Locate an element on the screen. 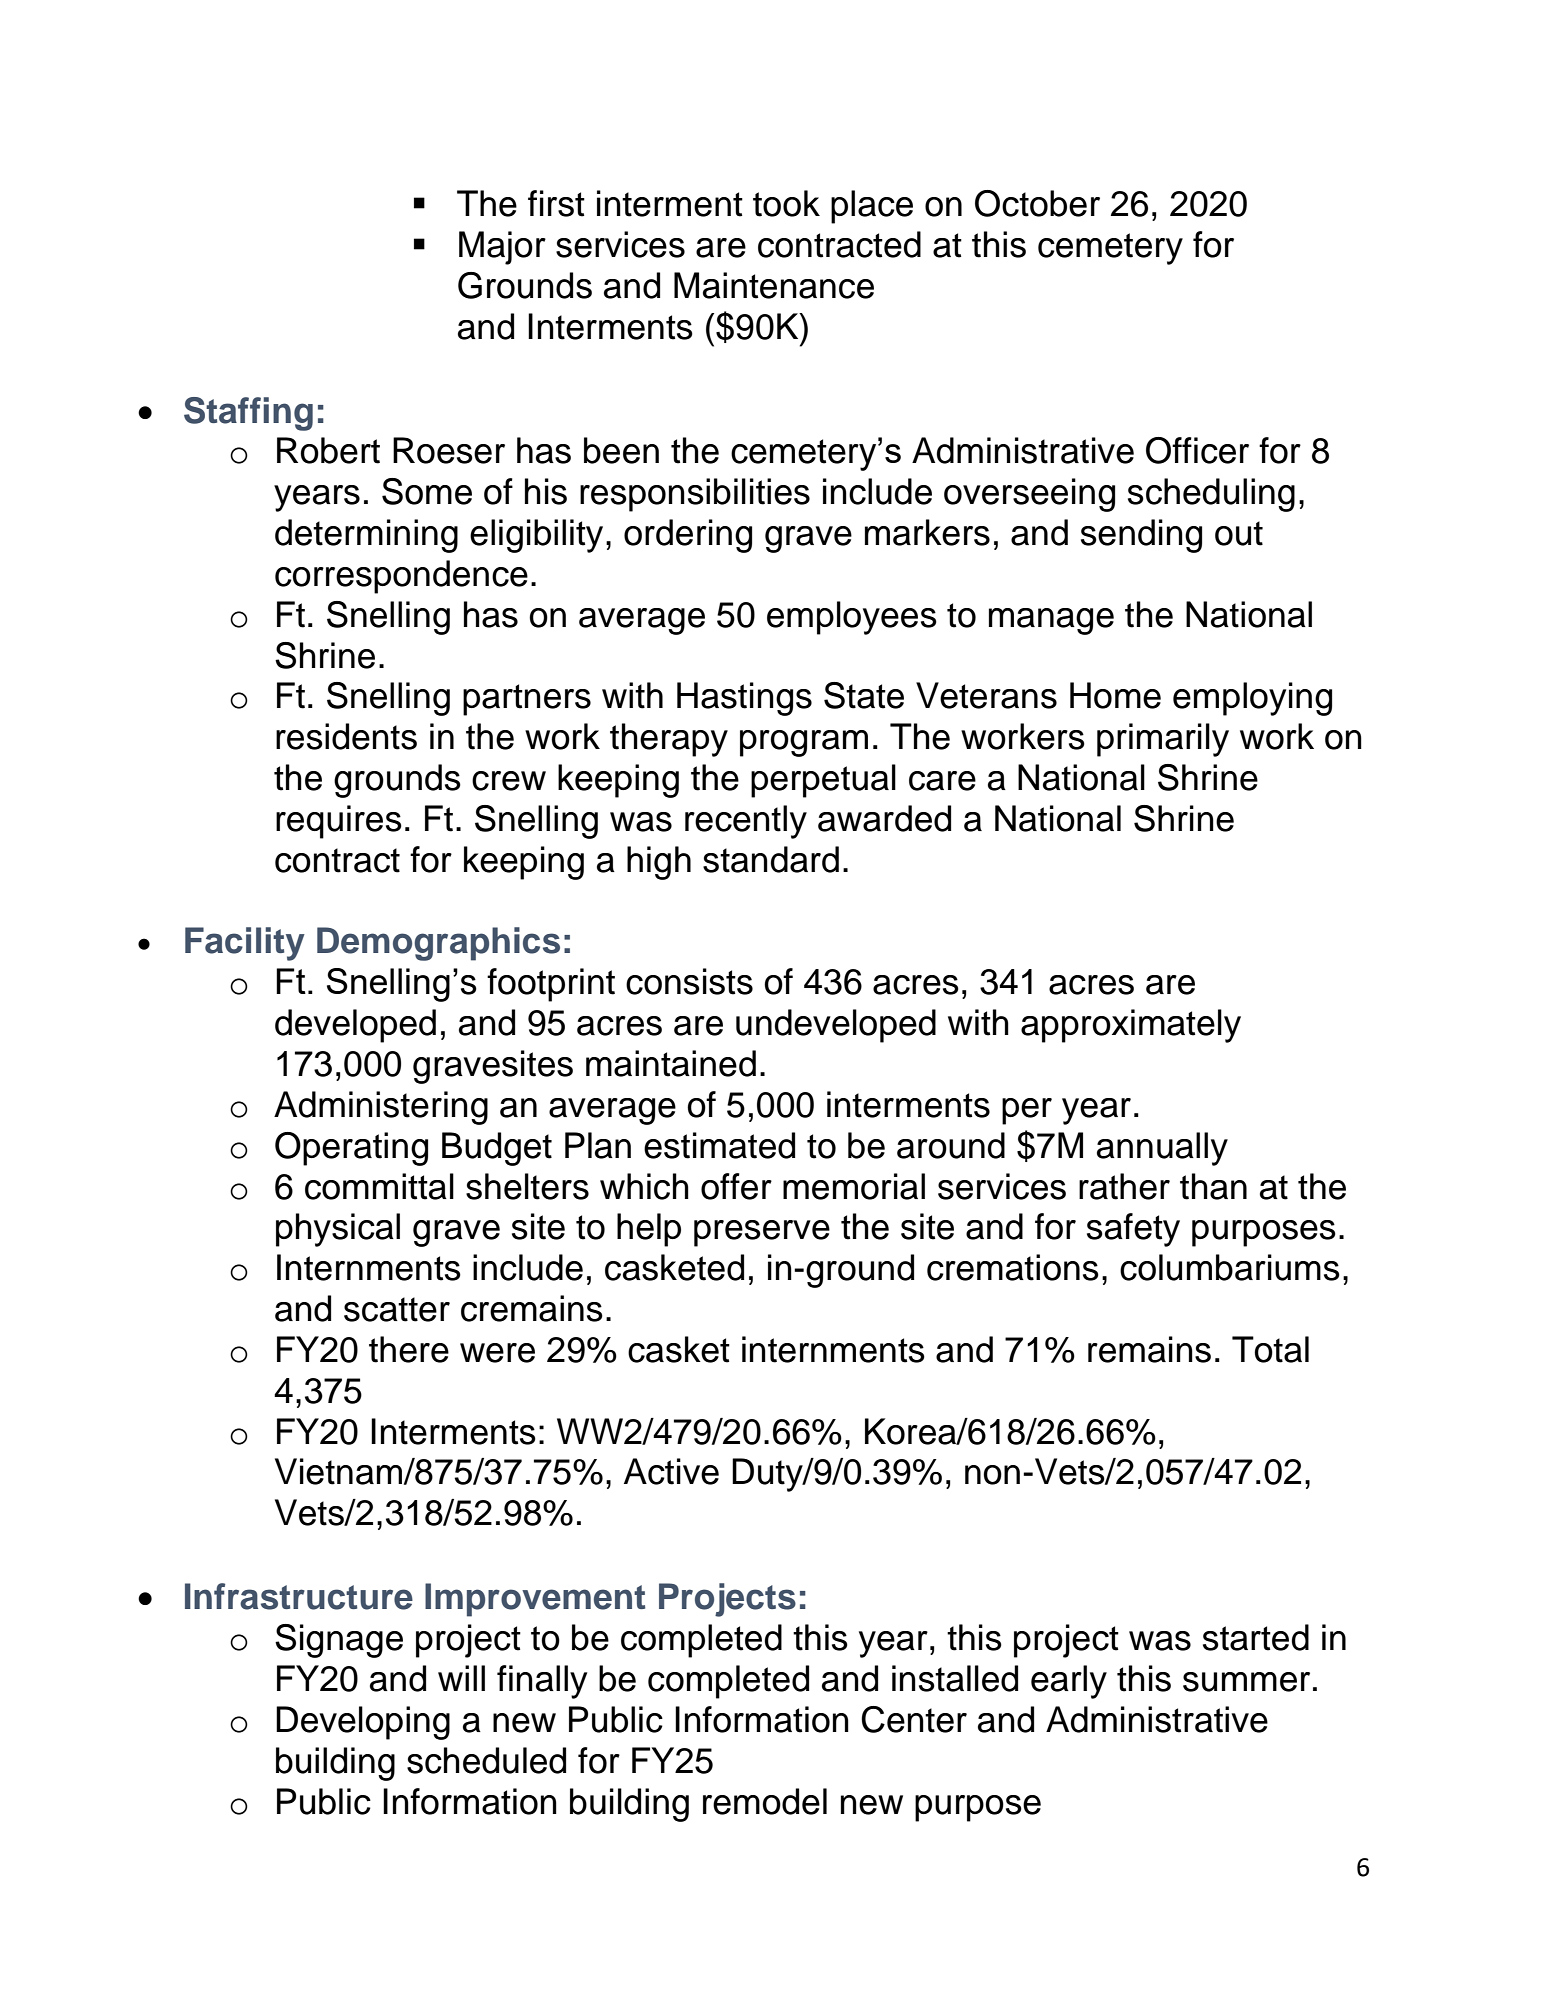  primarily is located at coordinates (1163, 740).
